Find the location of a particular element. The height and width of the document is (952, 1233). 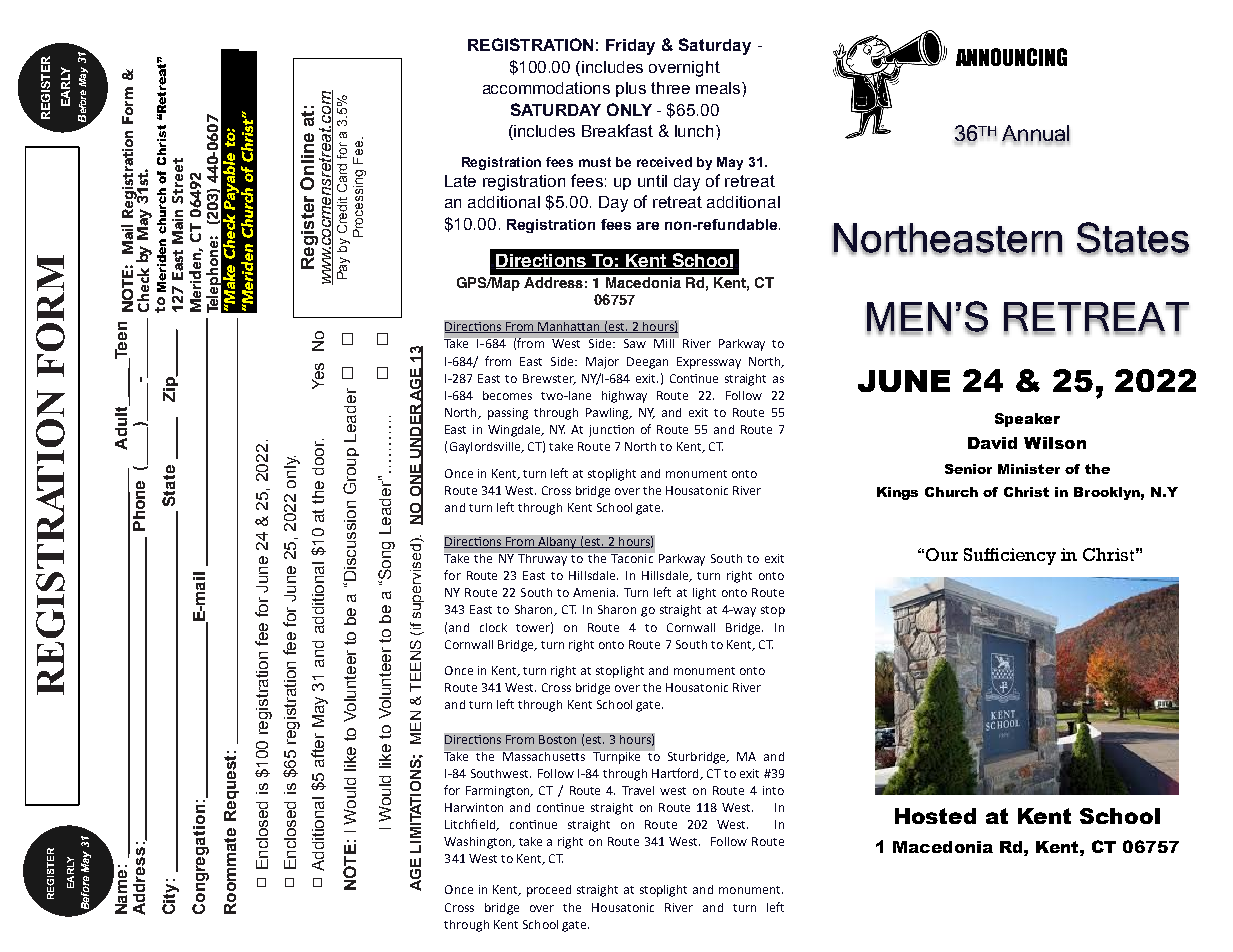

clock is located at coordinates (493, 627).
